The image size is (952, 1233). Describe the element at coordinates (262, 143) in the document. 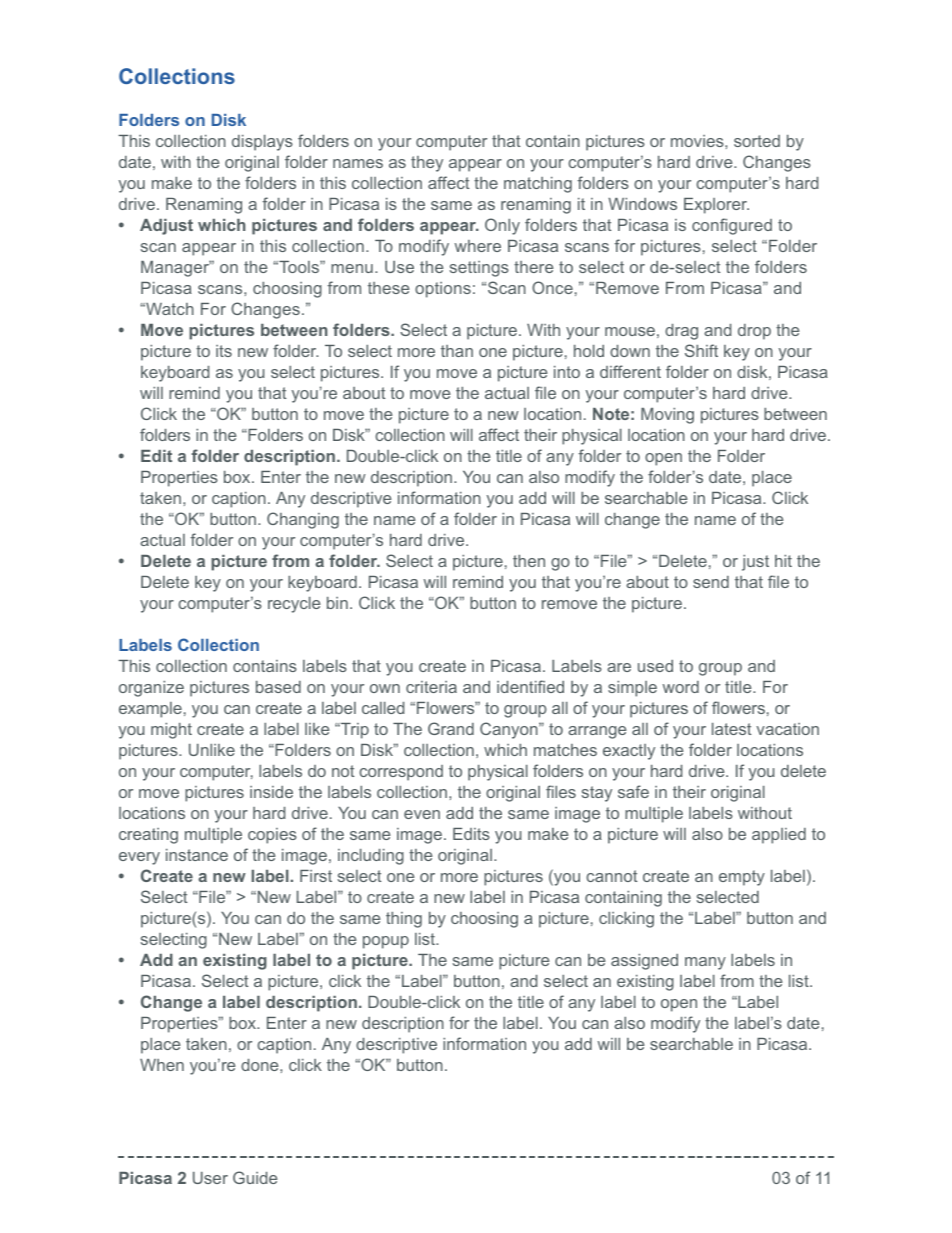

I see `displays` at that location.
